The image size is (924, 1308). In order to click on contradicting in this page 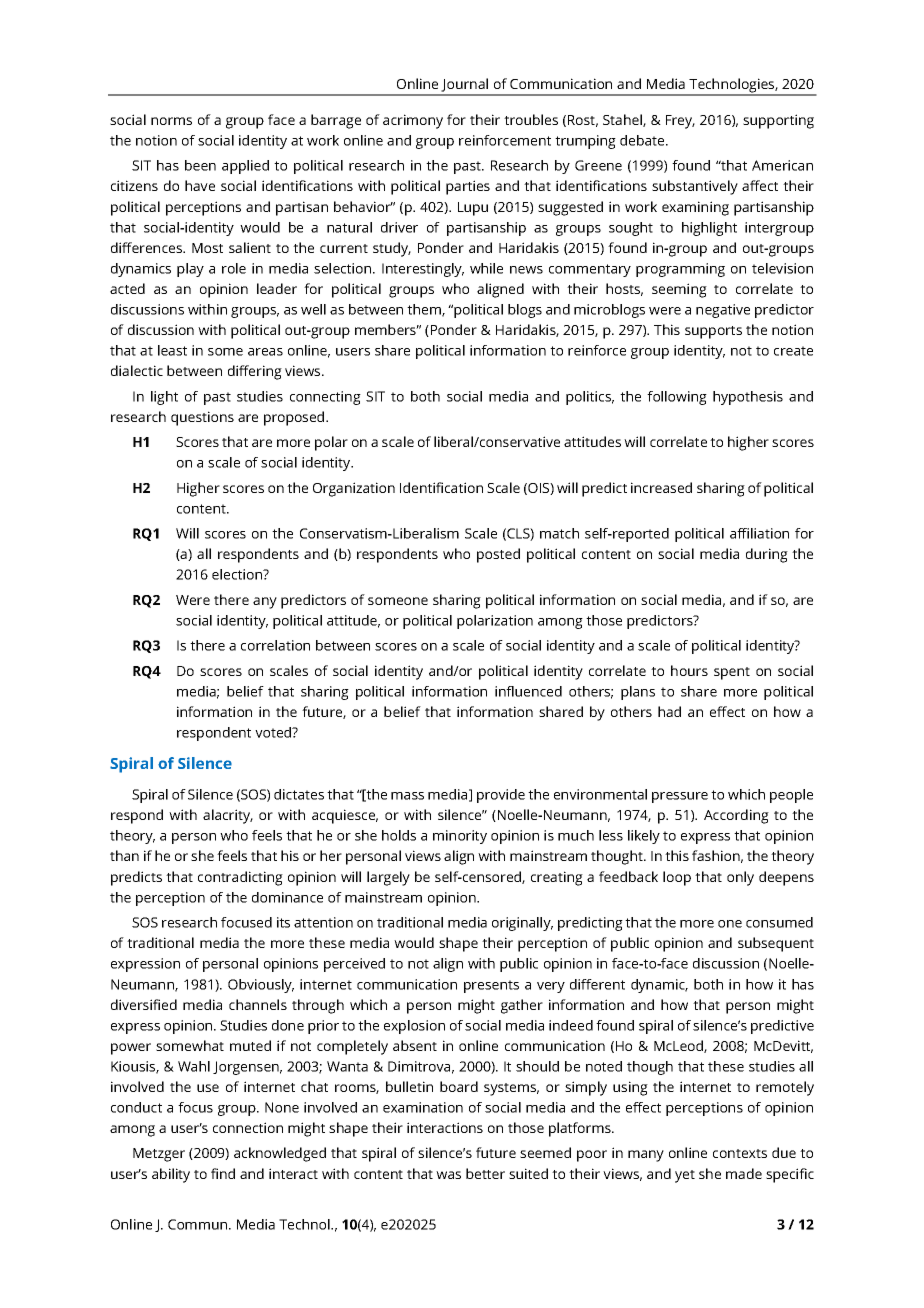, I will do `click(240, 878)`.
